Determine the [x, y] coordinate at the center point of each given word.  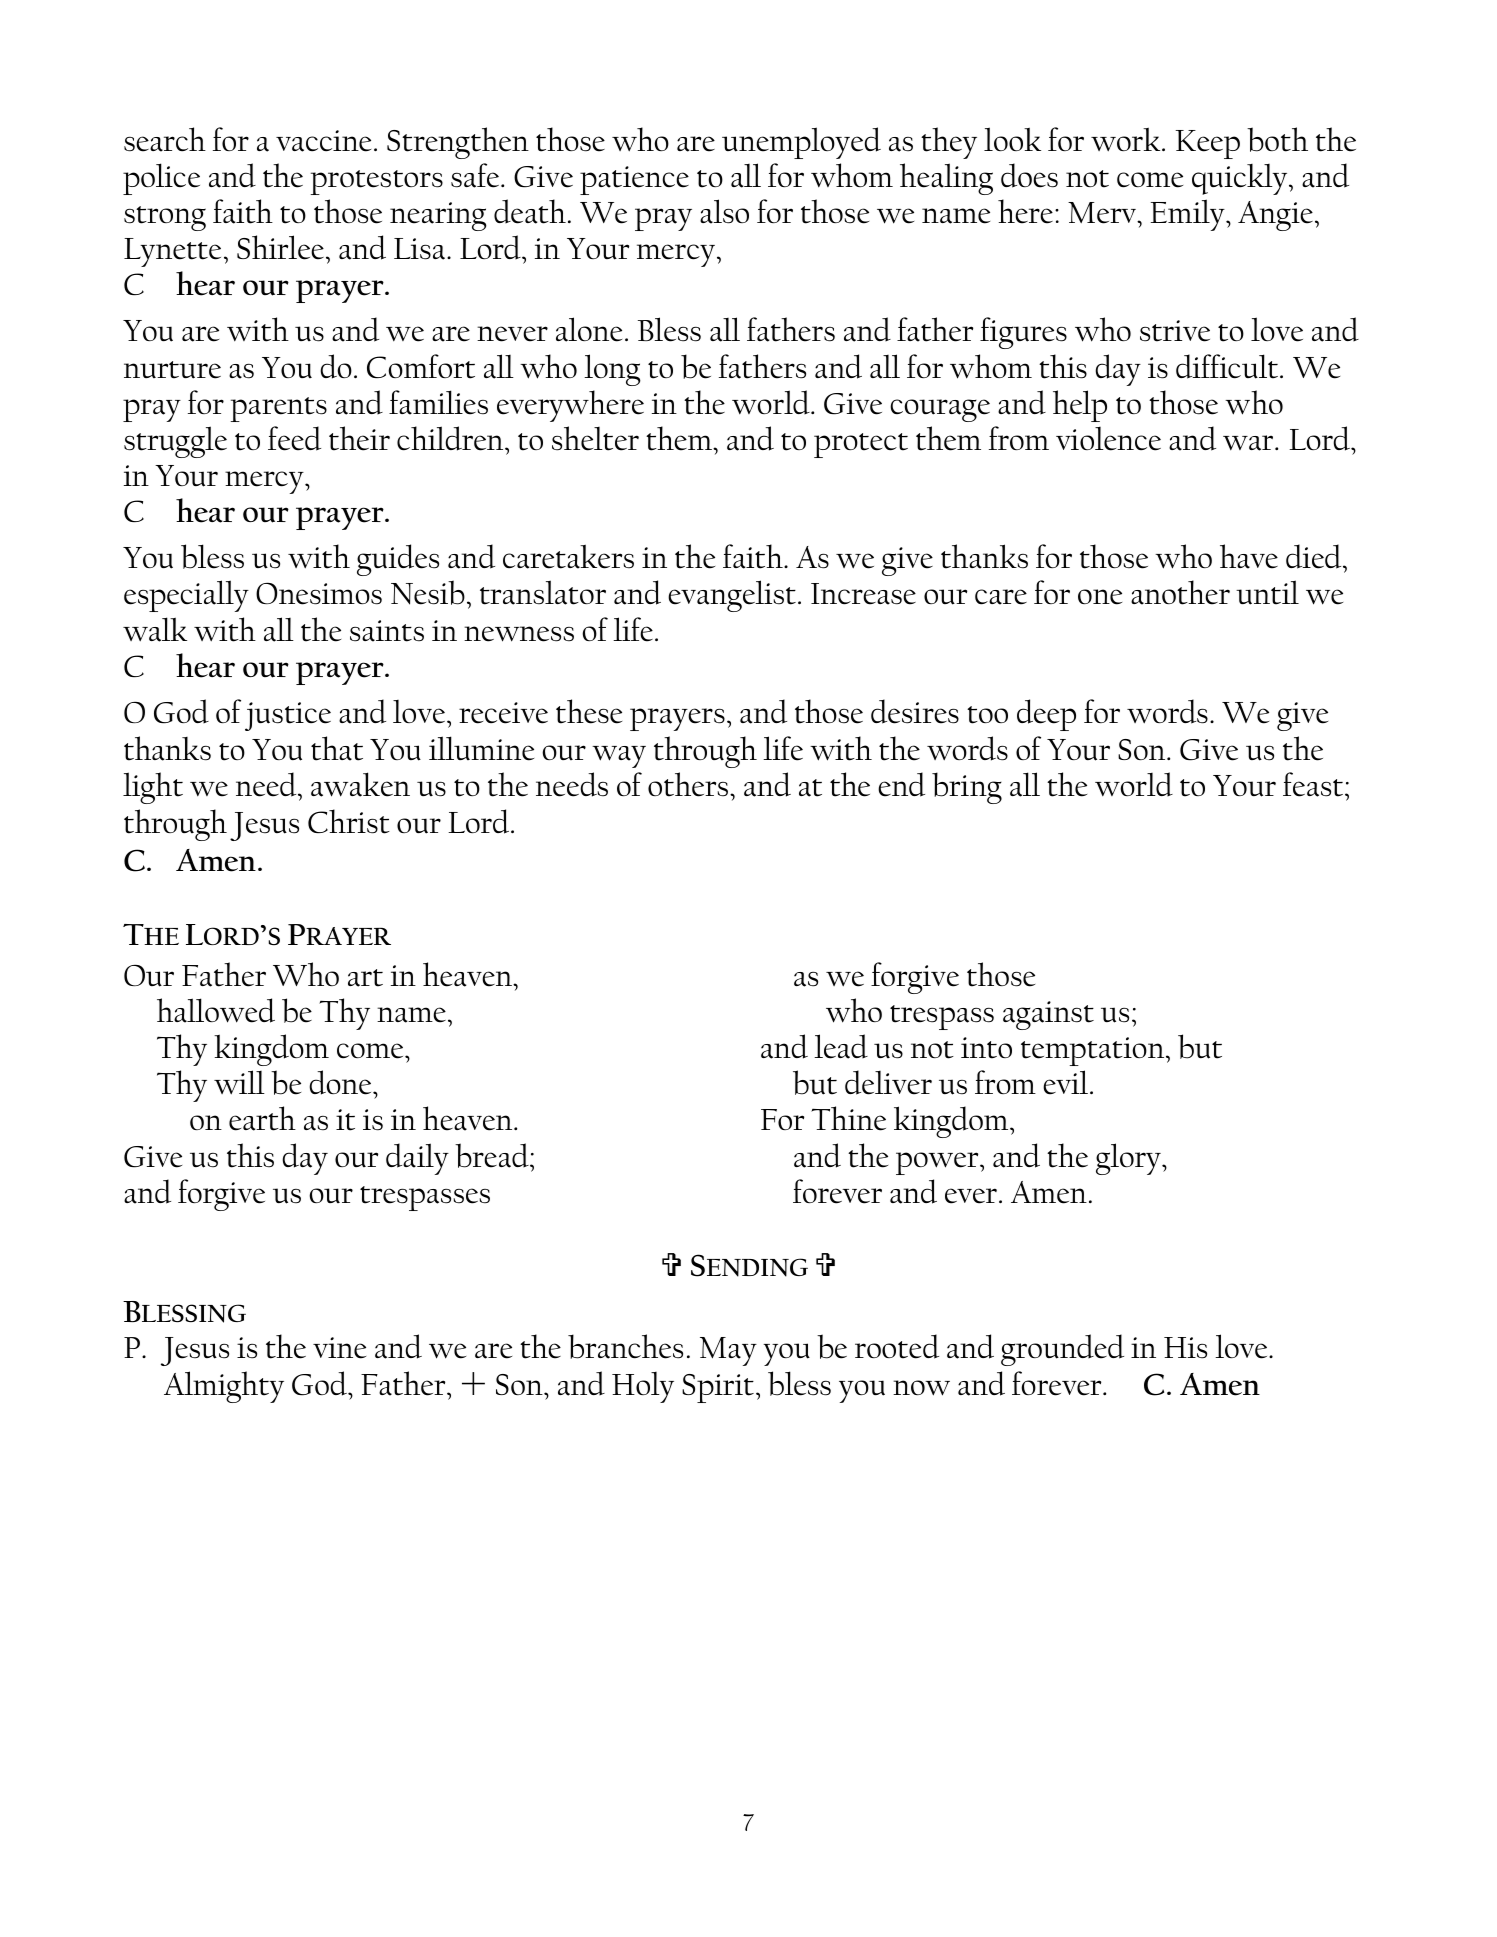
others [689, 784]
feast [1314, 784]
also [724, 211]
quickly [1241, 179]
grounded [1062, 1350]
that [337, 748]
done [341, 1082]
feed [294, 438]
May [728, 1351]
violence [1108, 439]
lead [841, 1046]
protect [861, 445]
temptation [1094, 1051]
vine [339, 1348]
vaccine [323, 141]
